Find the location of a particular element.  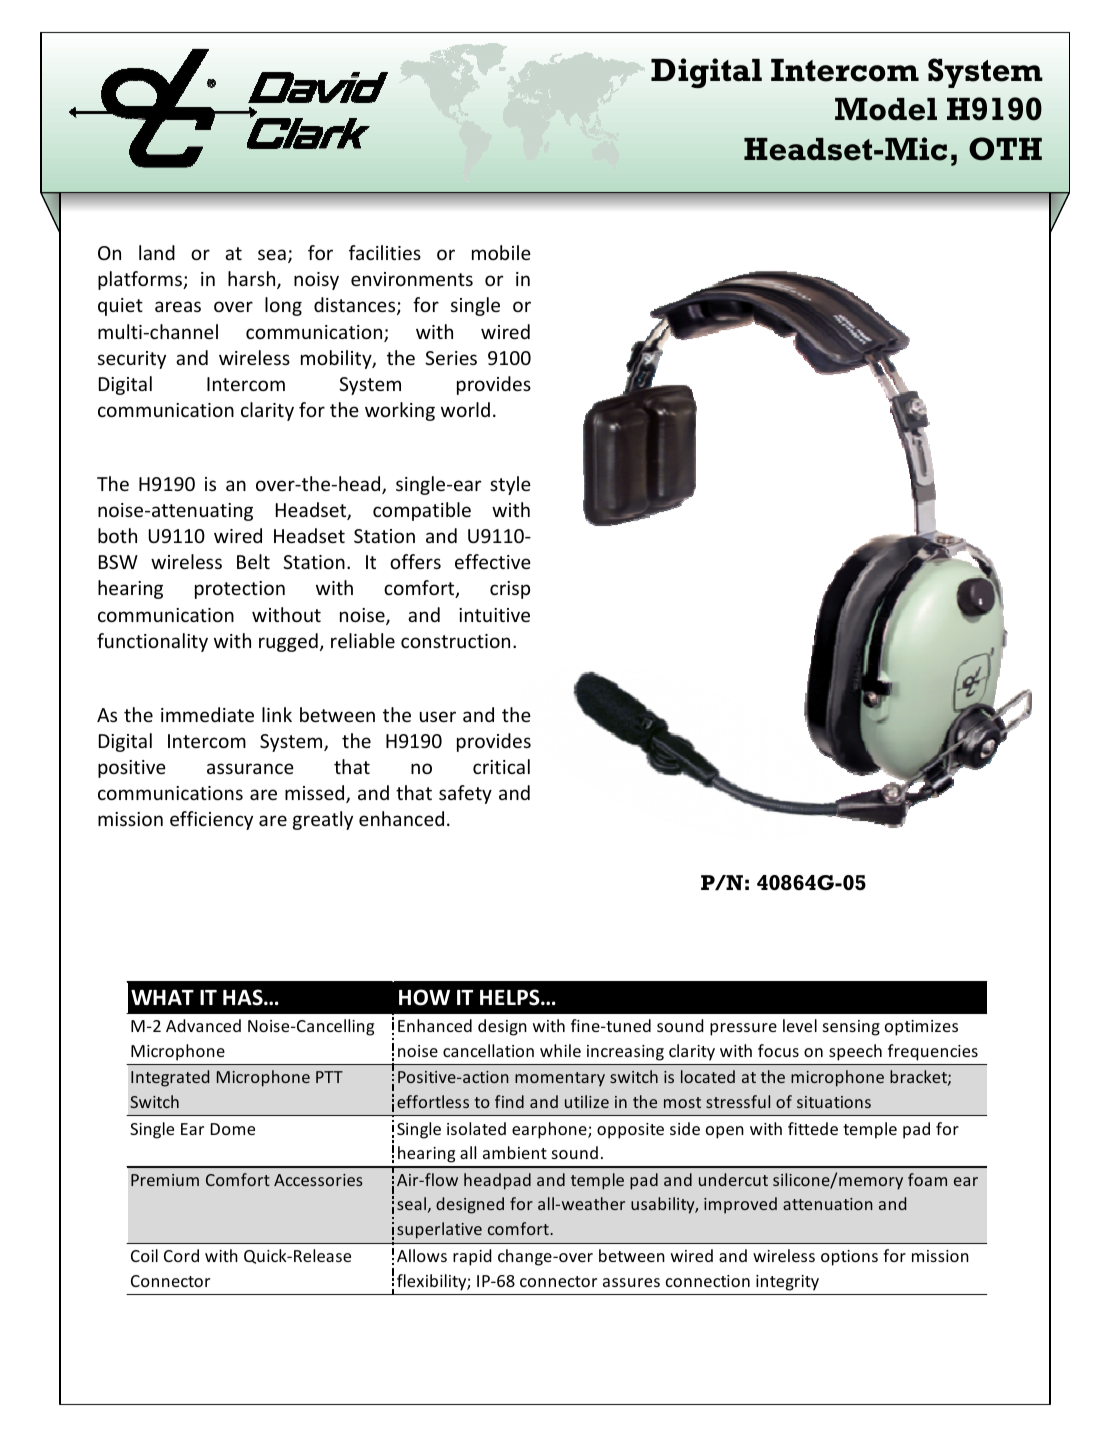

mobile is located at coordinates (501, 252).
